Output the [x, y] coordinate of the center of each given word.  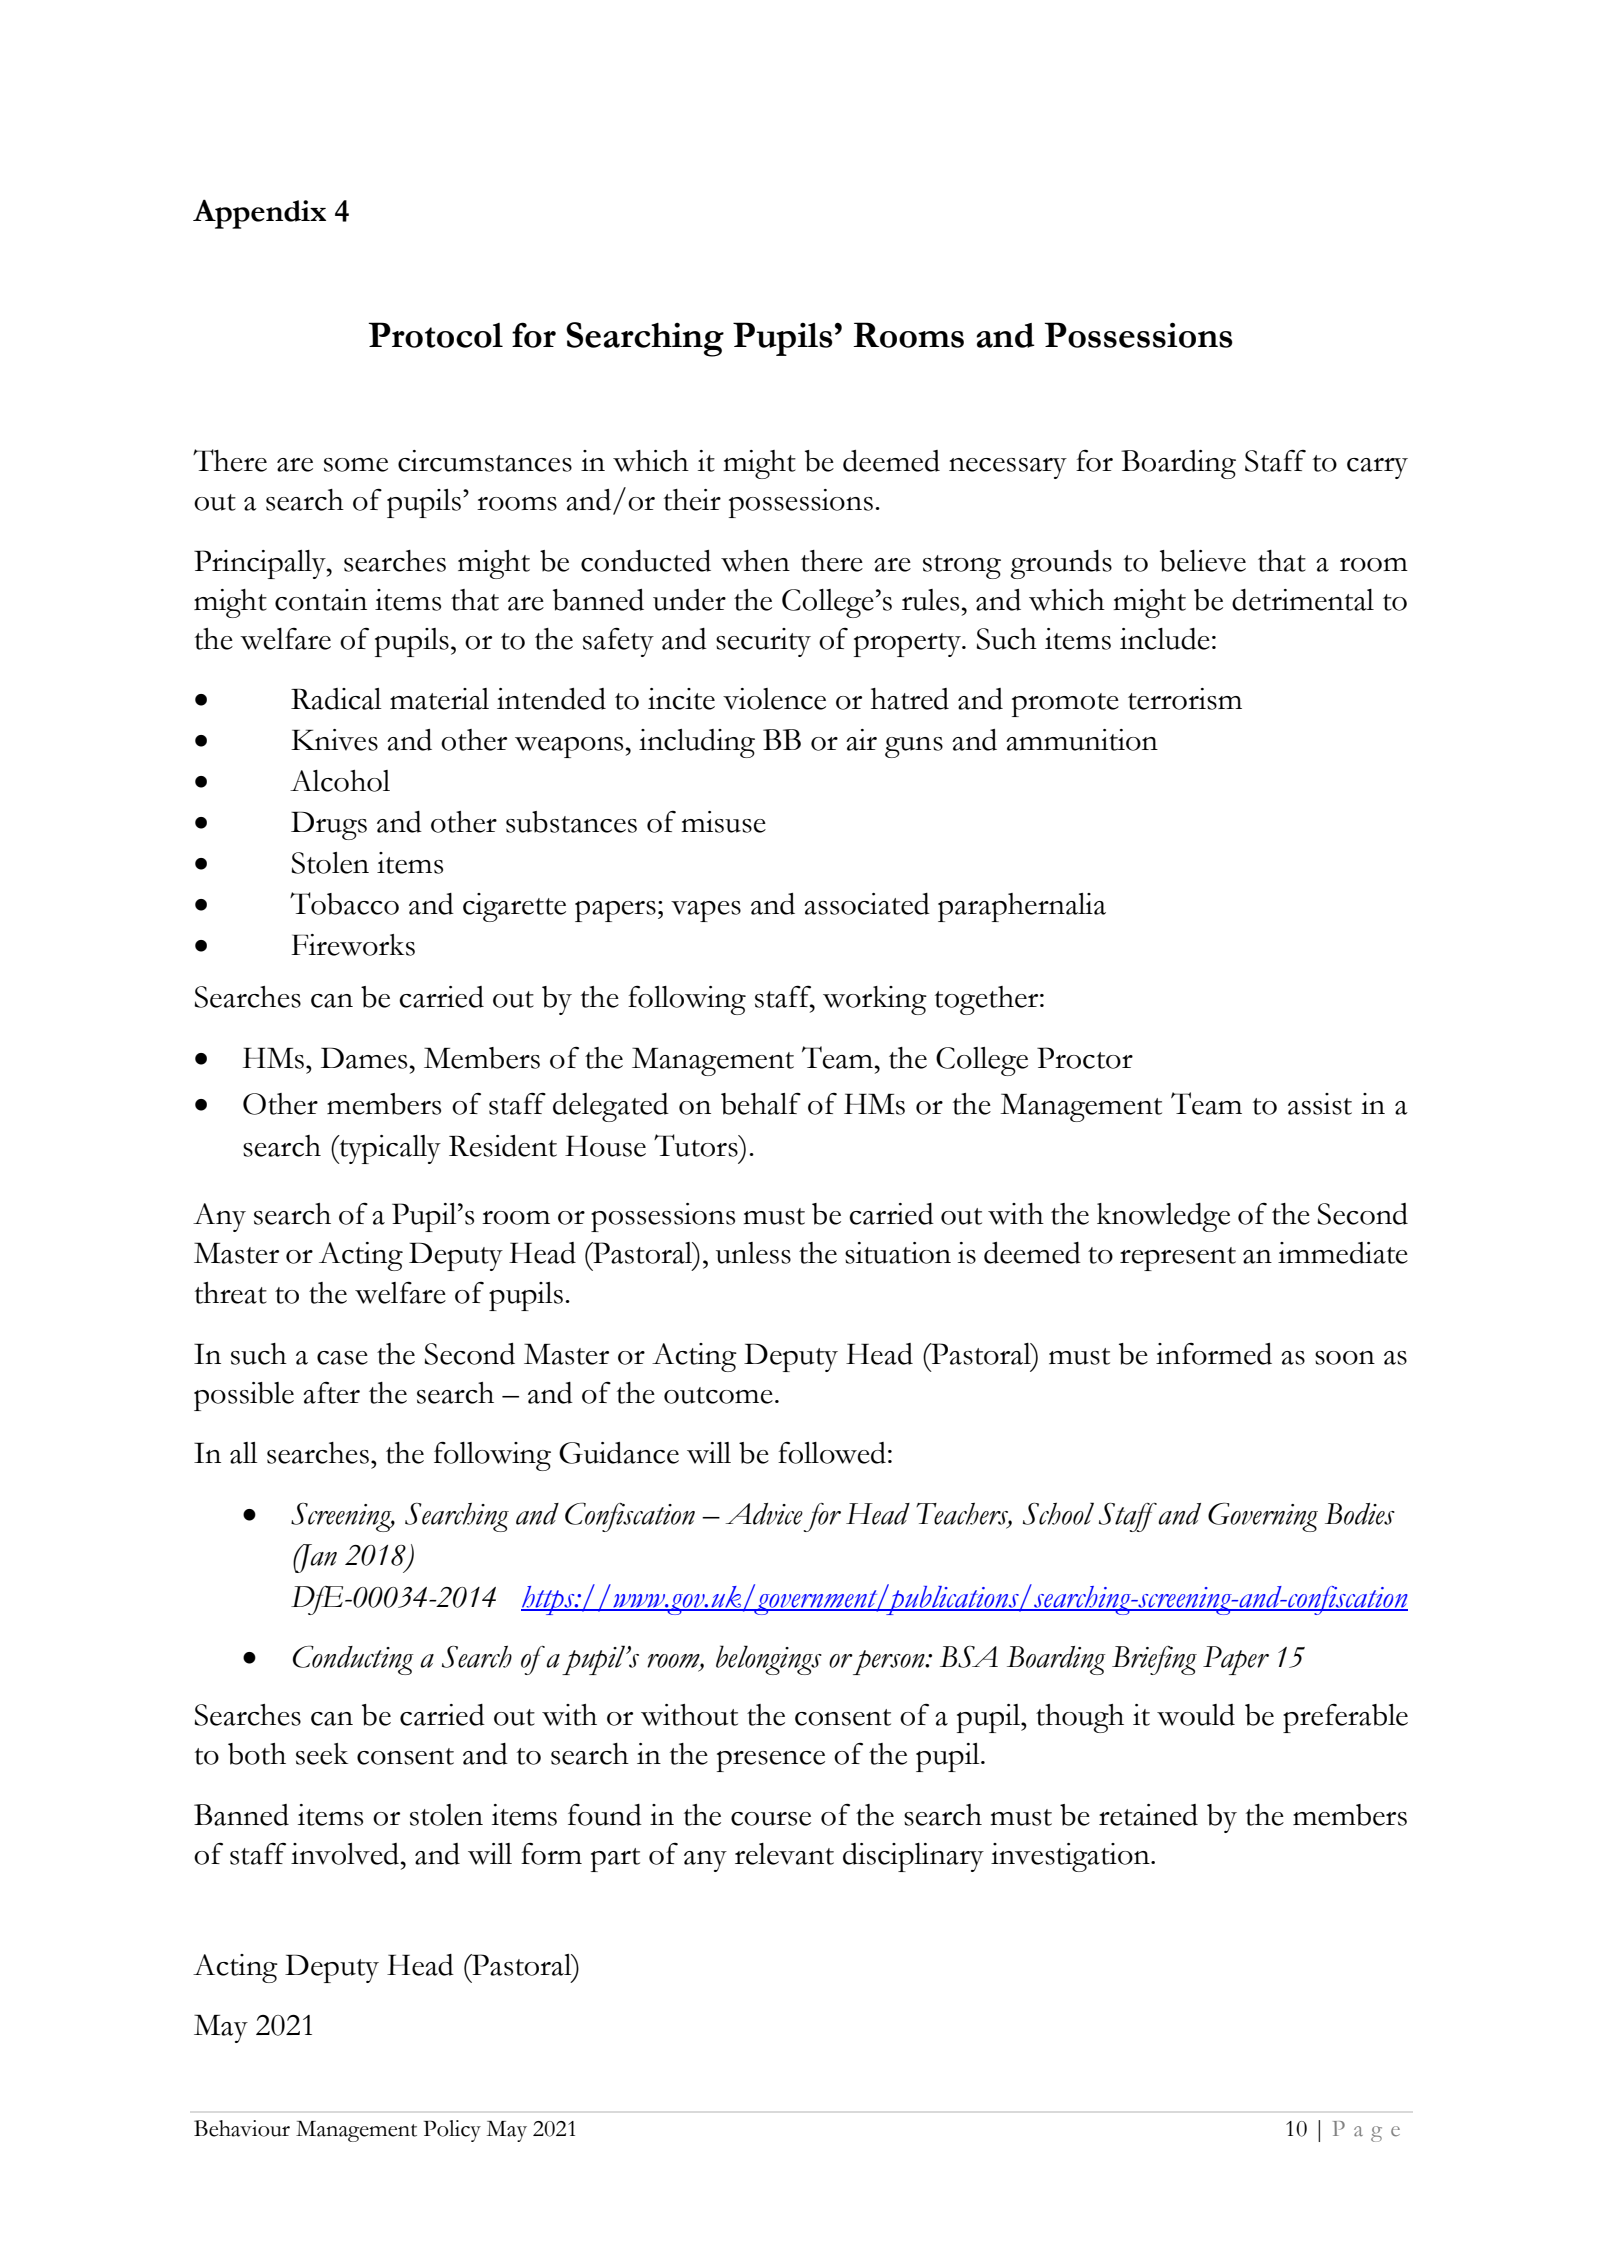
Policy [452, 2131]
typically [389, 1149]
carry [1377, 468]
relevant [784, 1854]
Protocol [435, 335]
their [692, 500]
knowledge [1163, 1217]
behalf [761, 1104]
